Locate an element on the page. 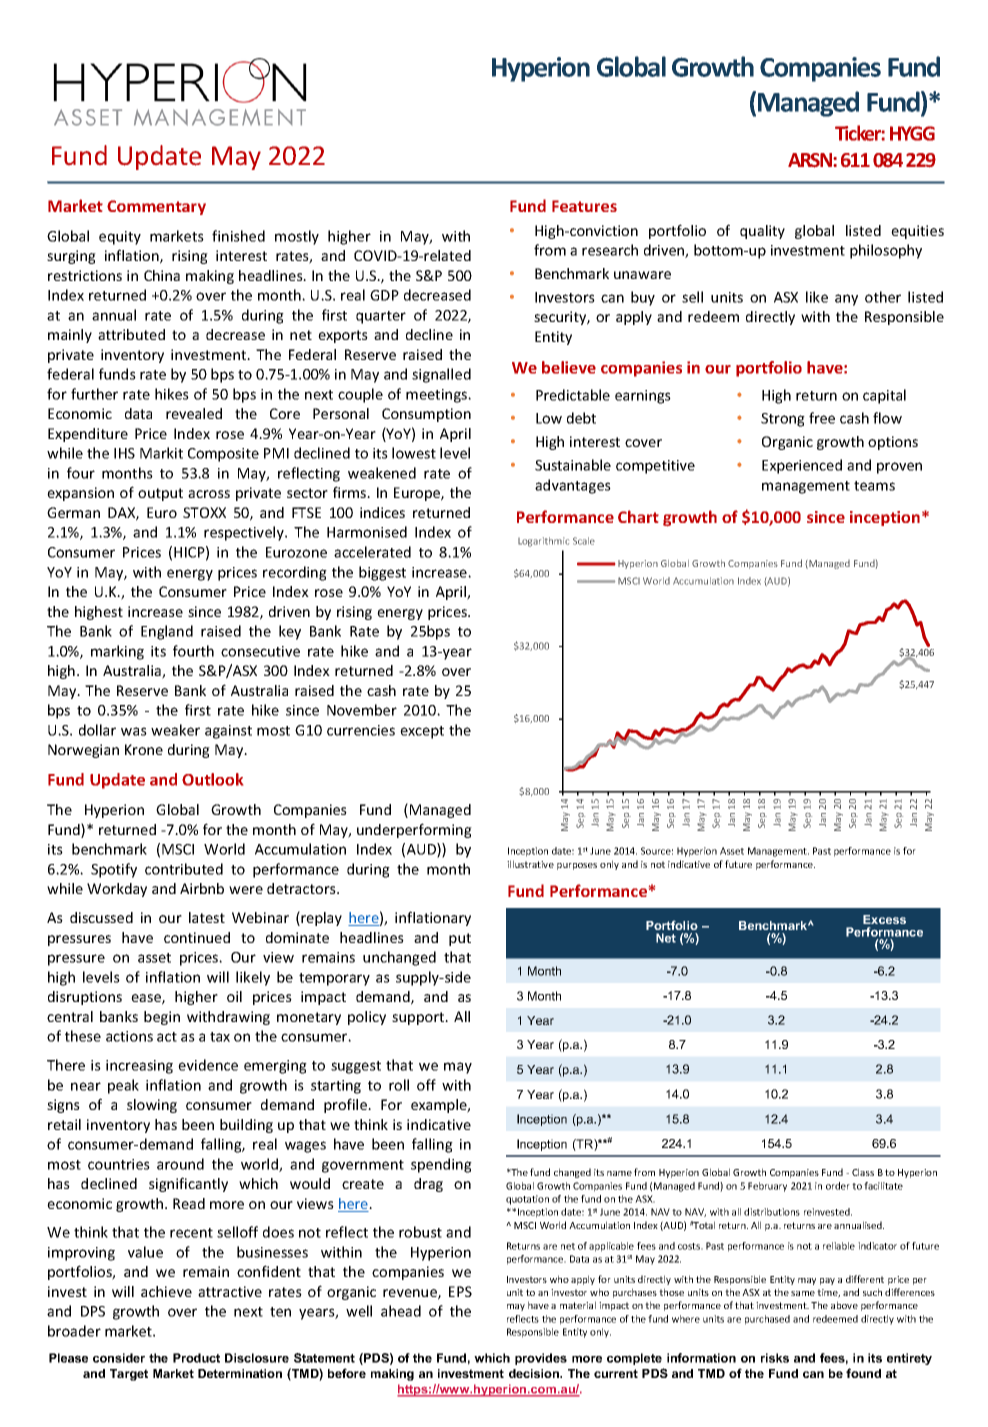  Outlook is located at coordinates (212, 779).
